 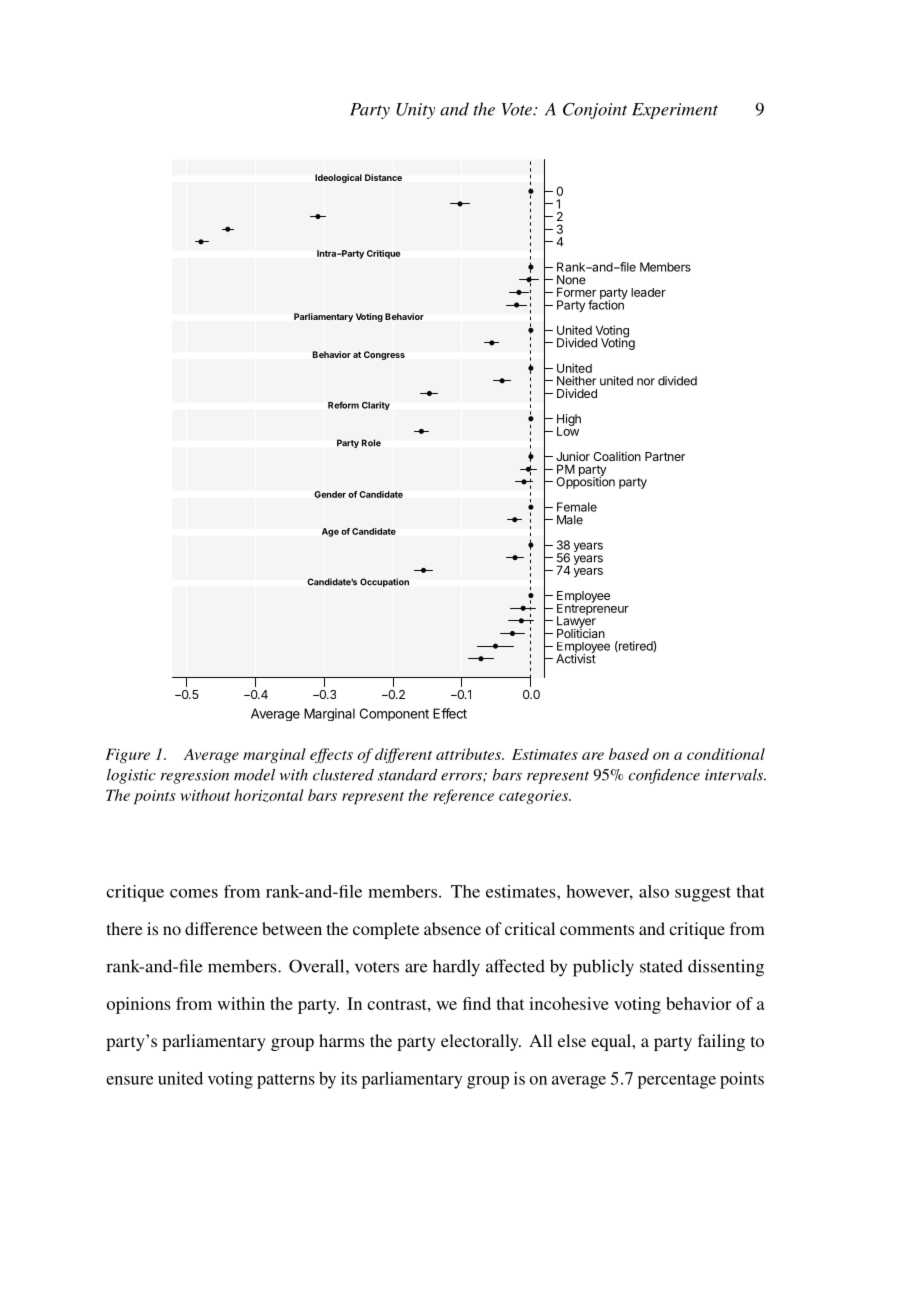 I want to click on leader, so click(x=648, y=292).
